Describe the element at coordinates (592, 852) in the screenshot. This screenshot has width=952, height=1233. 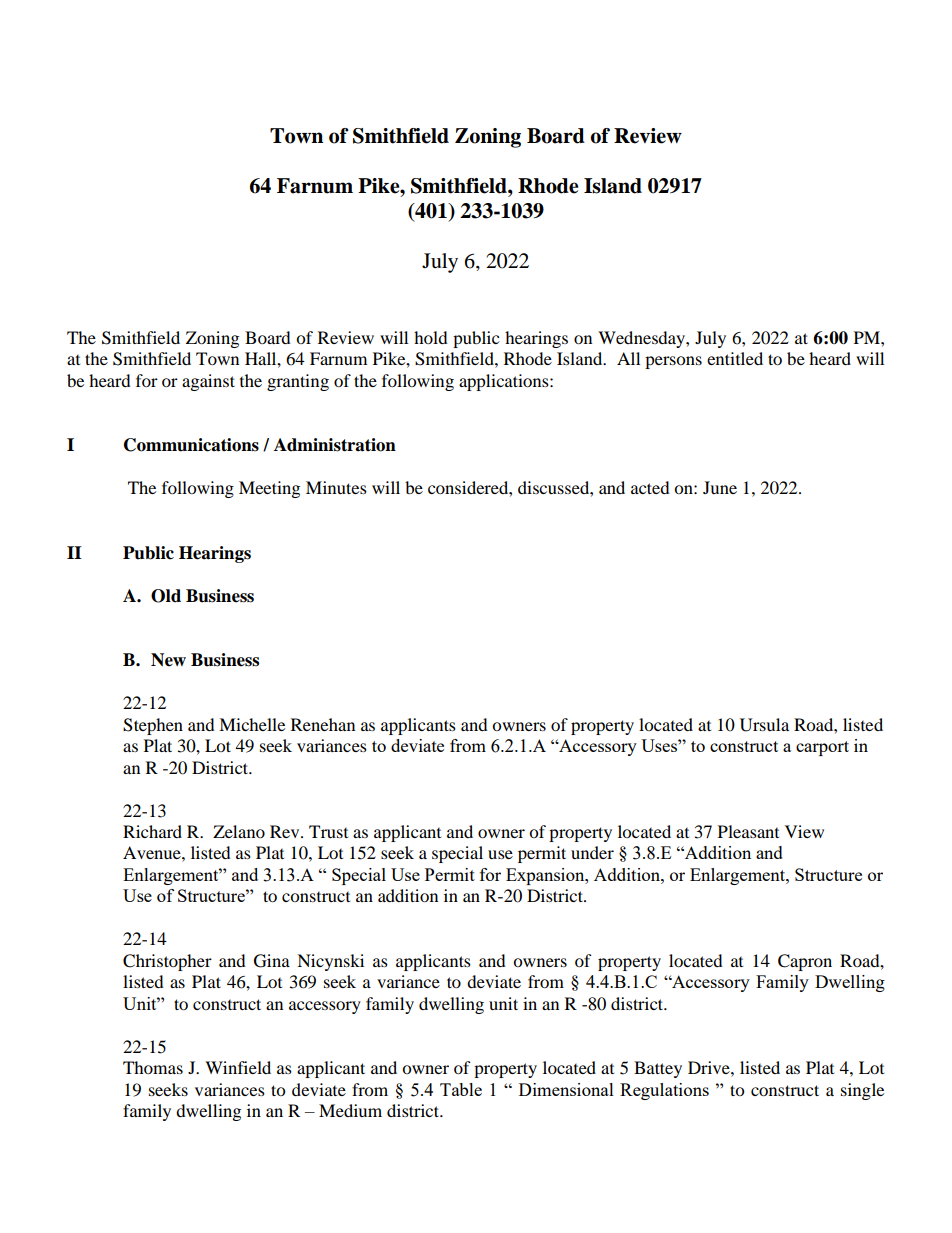
I see `under` at that location.
